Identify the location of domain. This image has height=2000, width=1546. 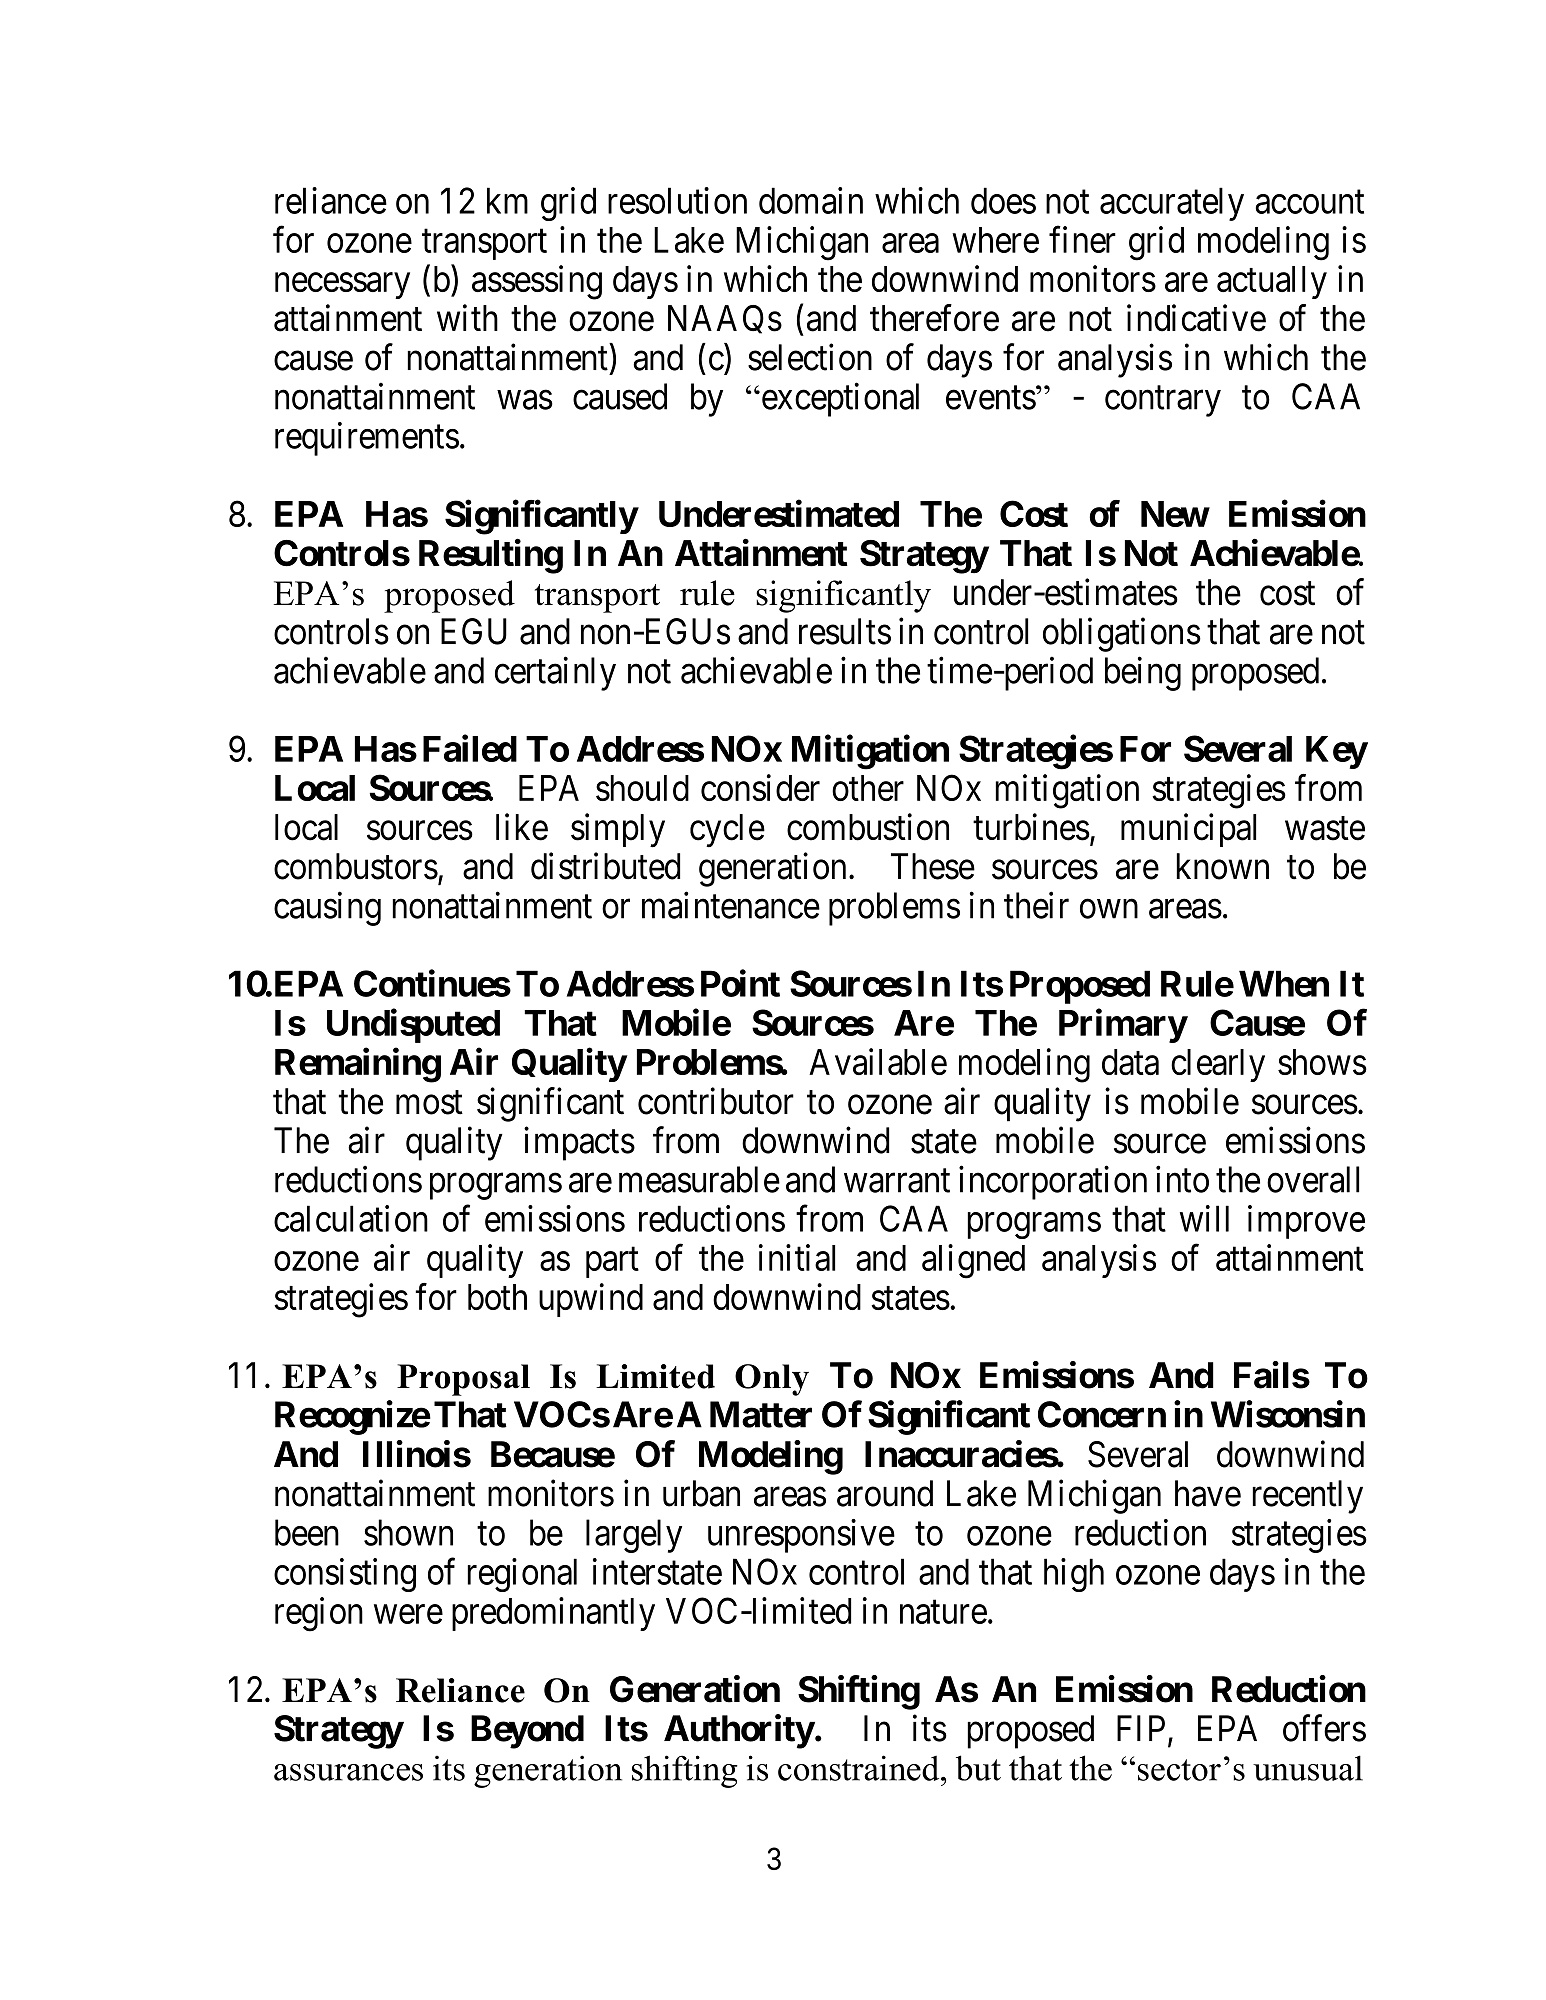
(811, 200).
